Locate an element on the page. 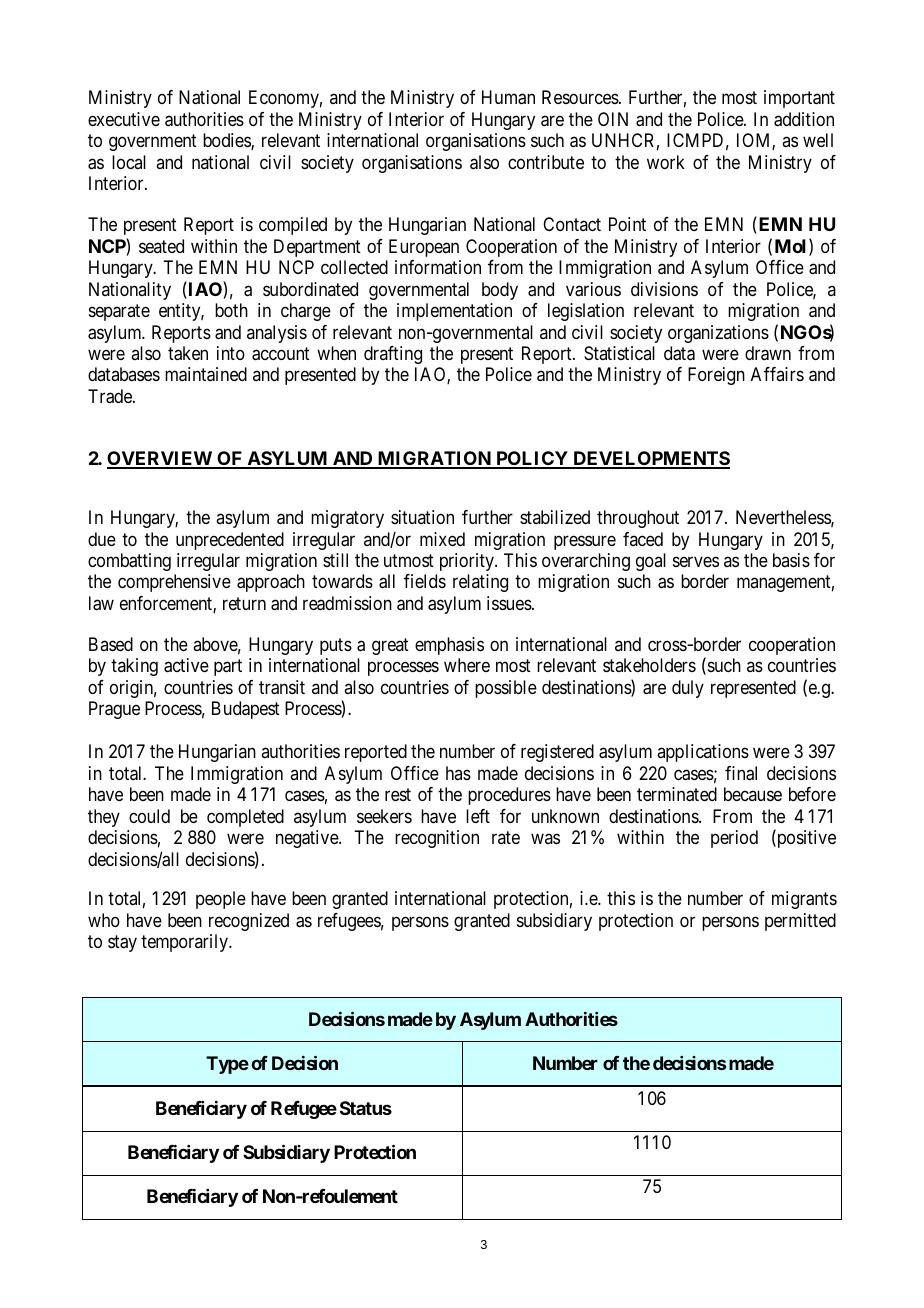 This document has width=924, height=1308. serves is located at coordinates (696, 562).
